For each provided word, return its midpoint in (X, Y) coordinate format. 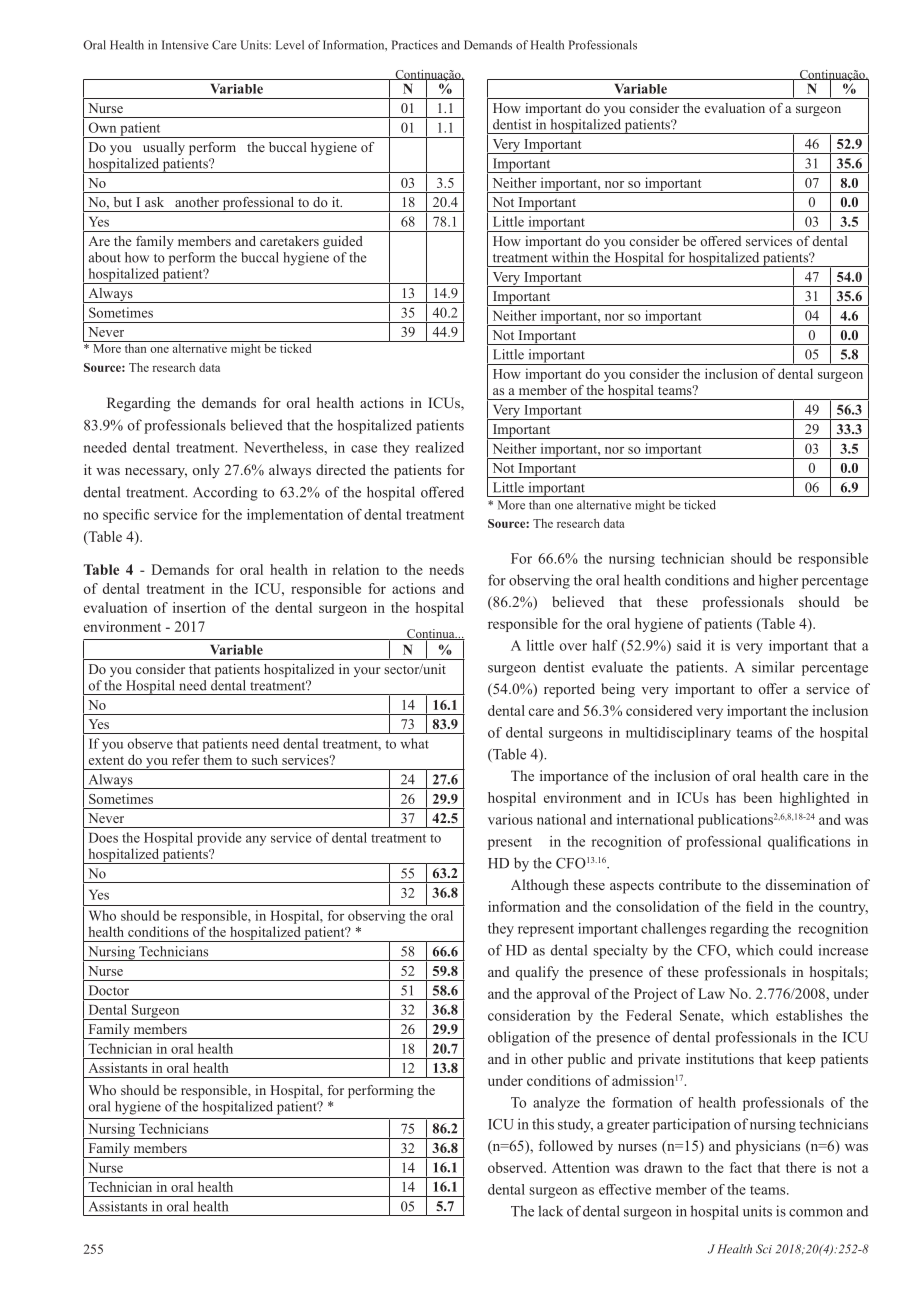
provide (219, 839)
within (570, 257)
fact (741, 1167)
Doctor (109, 990)
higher (778, 581)
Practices (415, 45)
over (573, 647)
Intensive (185, 45)
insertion (199, 607)
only (206, 471)
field (759, 906)
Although (540, 886)
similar (773, 667)
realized (439, 447)
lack (550, 1211)
